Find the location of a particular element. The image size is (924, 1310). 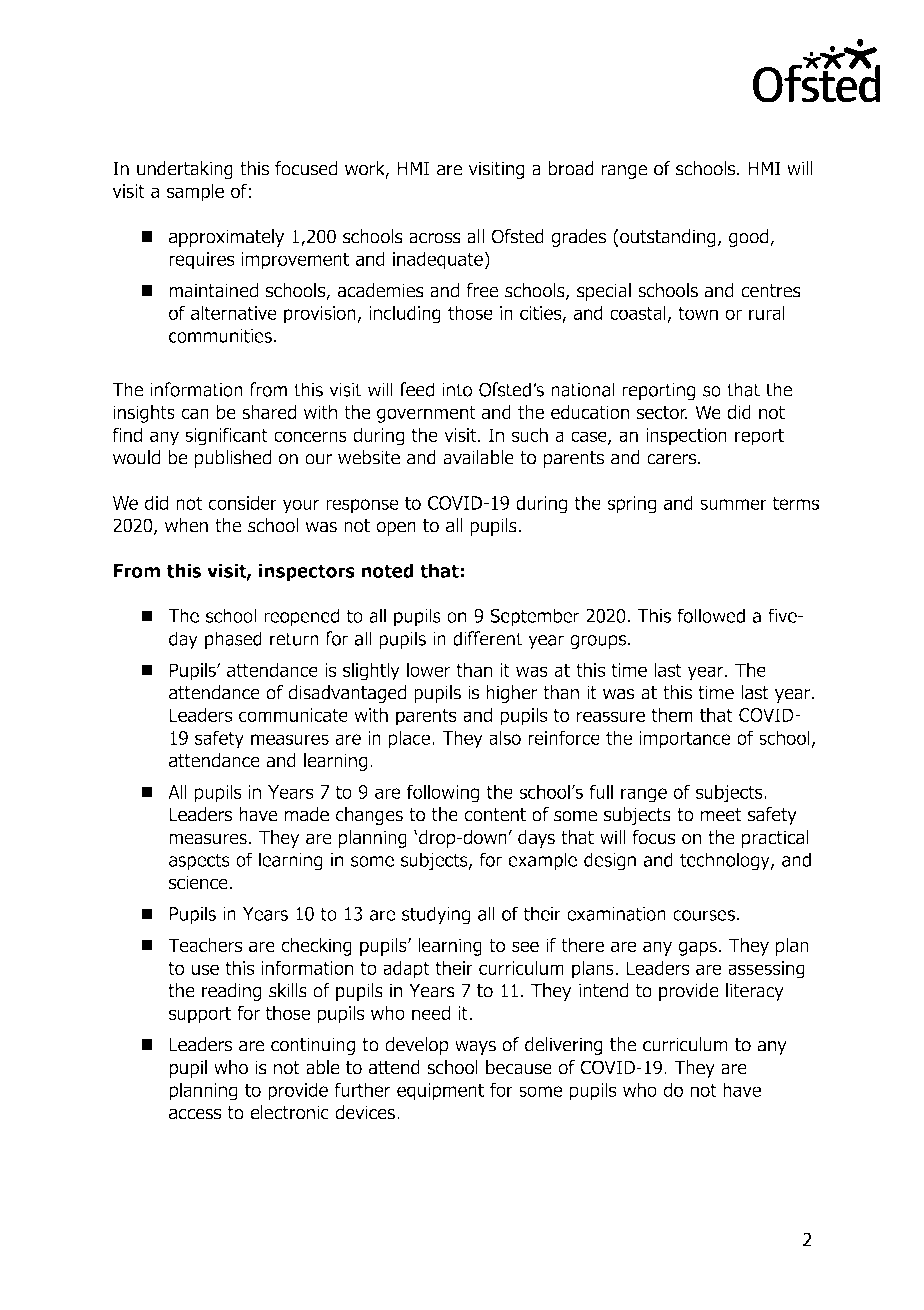

good is located at coordinates (750, 238).
